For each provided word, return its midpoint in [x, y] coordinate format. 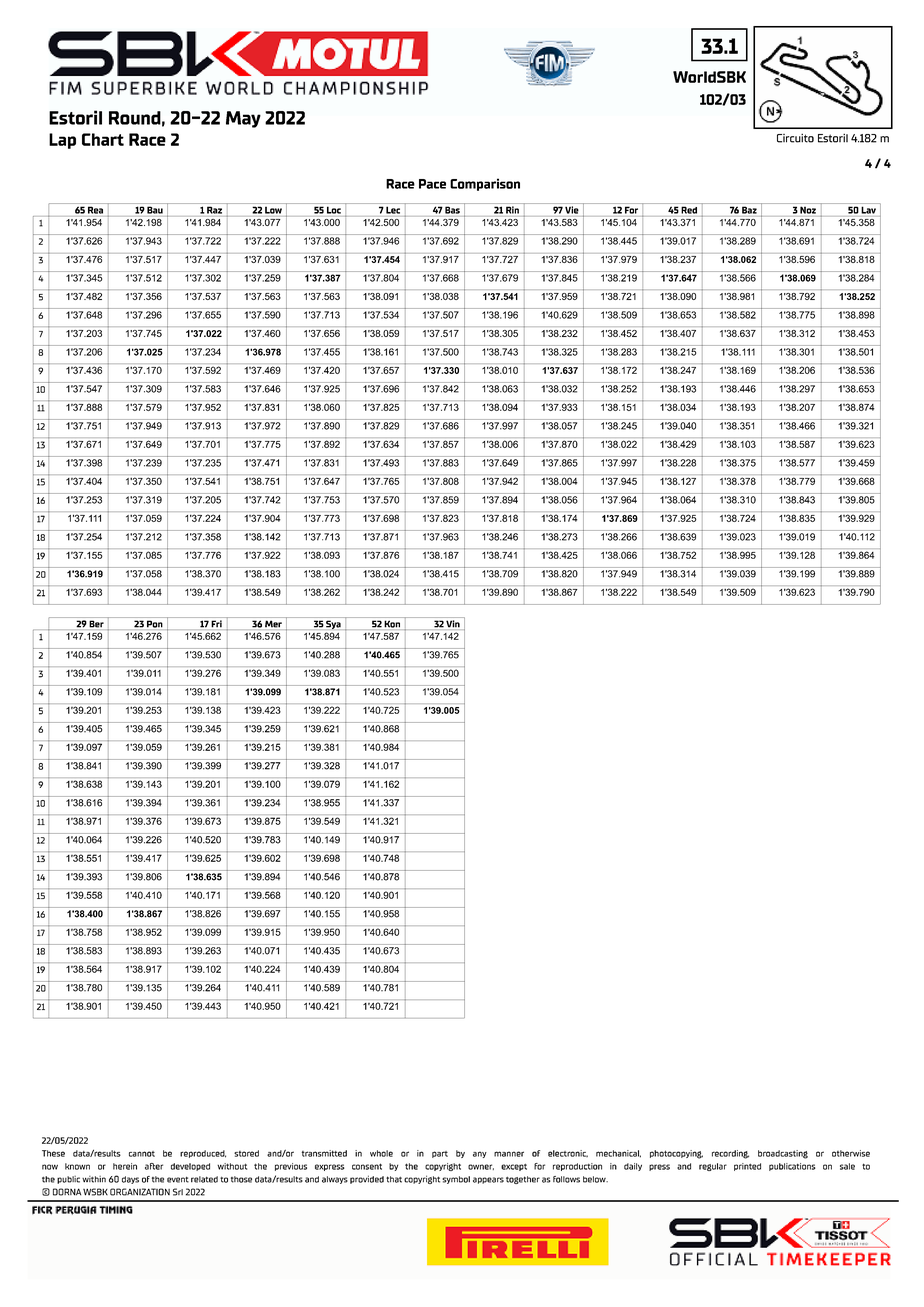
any [480, 1154]
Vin [453, 624]
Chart [103, 139]
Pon [155, 624]
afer [154, 1166]
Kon [392, 624]
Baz [749, 210]
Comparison [485, 184]
